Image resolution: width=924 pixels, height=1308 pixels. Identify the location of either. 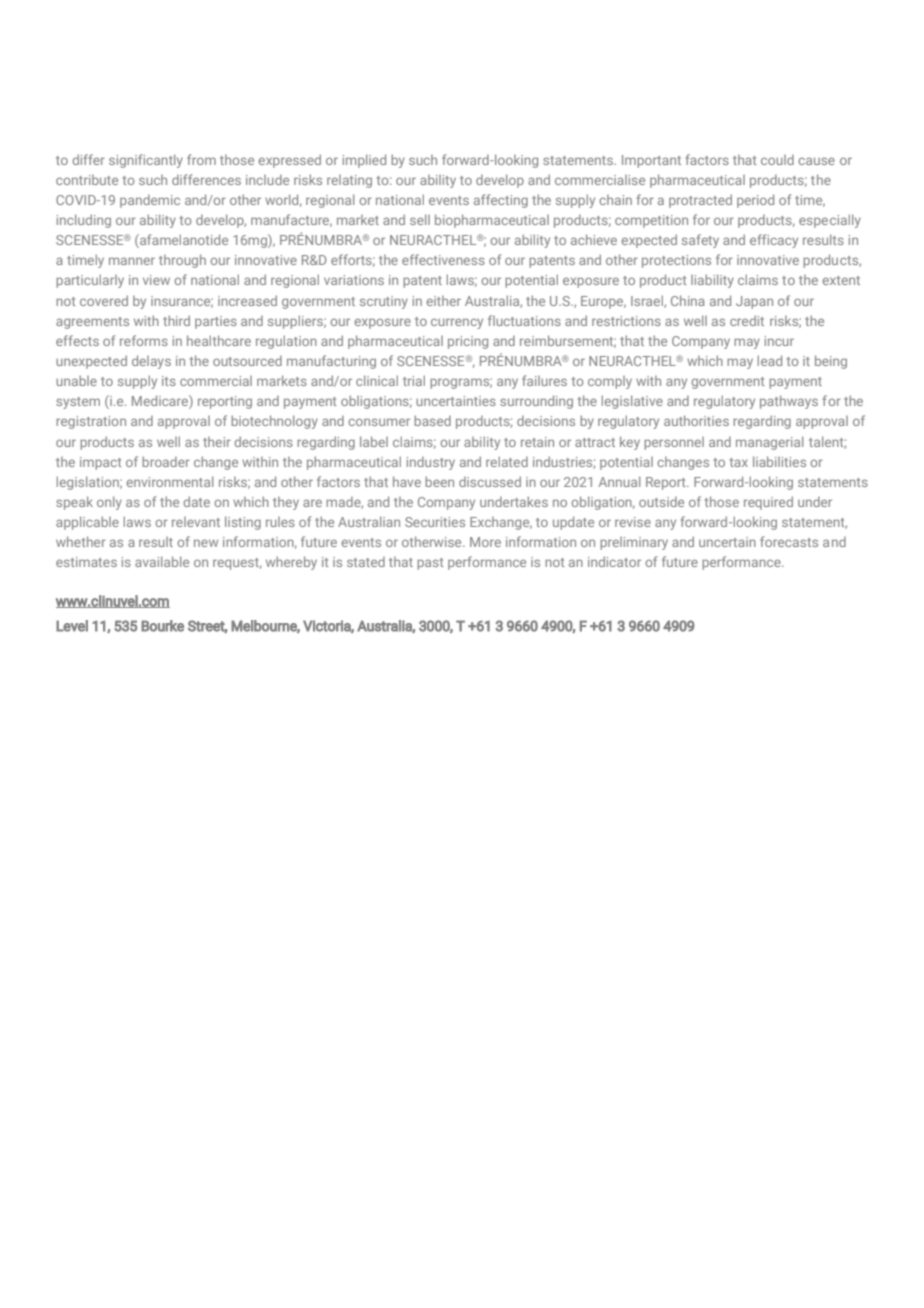
(443, 301).
